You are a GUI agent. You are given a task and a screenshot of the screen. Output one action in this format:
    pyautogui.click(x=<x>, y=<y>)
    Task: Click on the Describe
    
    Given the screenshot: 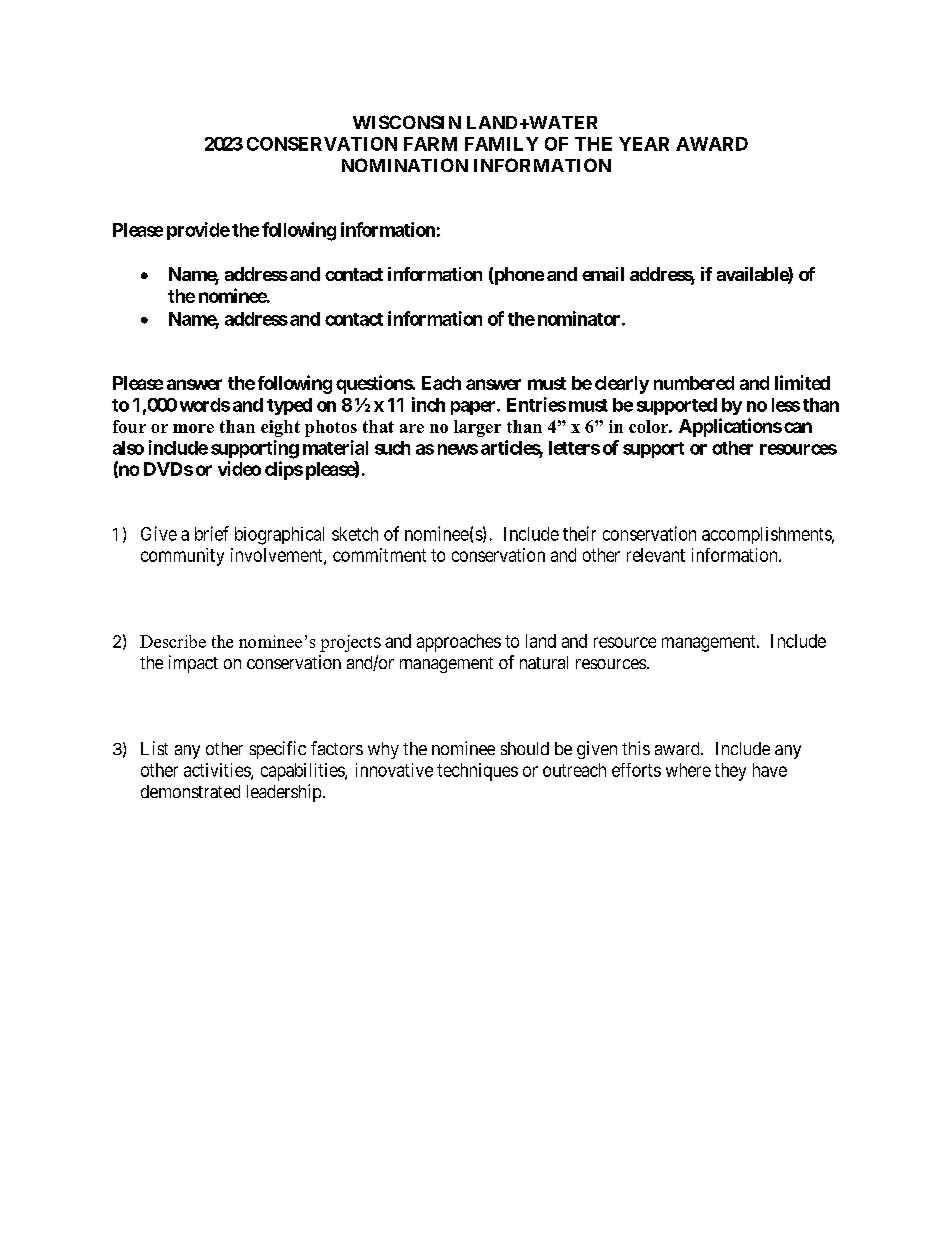 What is the action you would take?
    pyautogui.click(x=173, y=641)
